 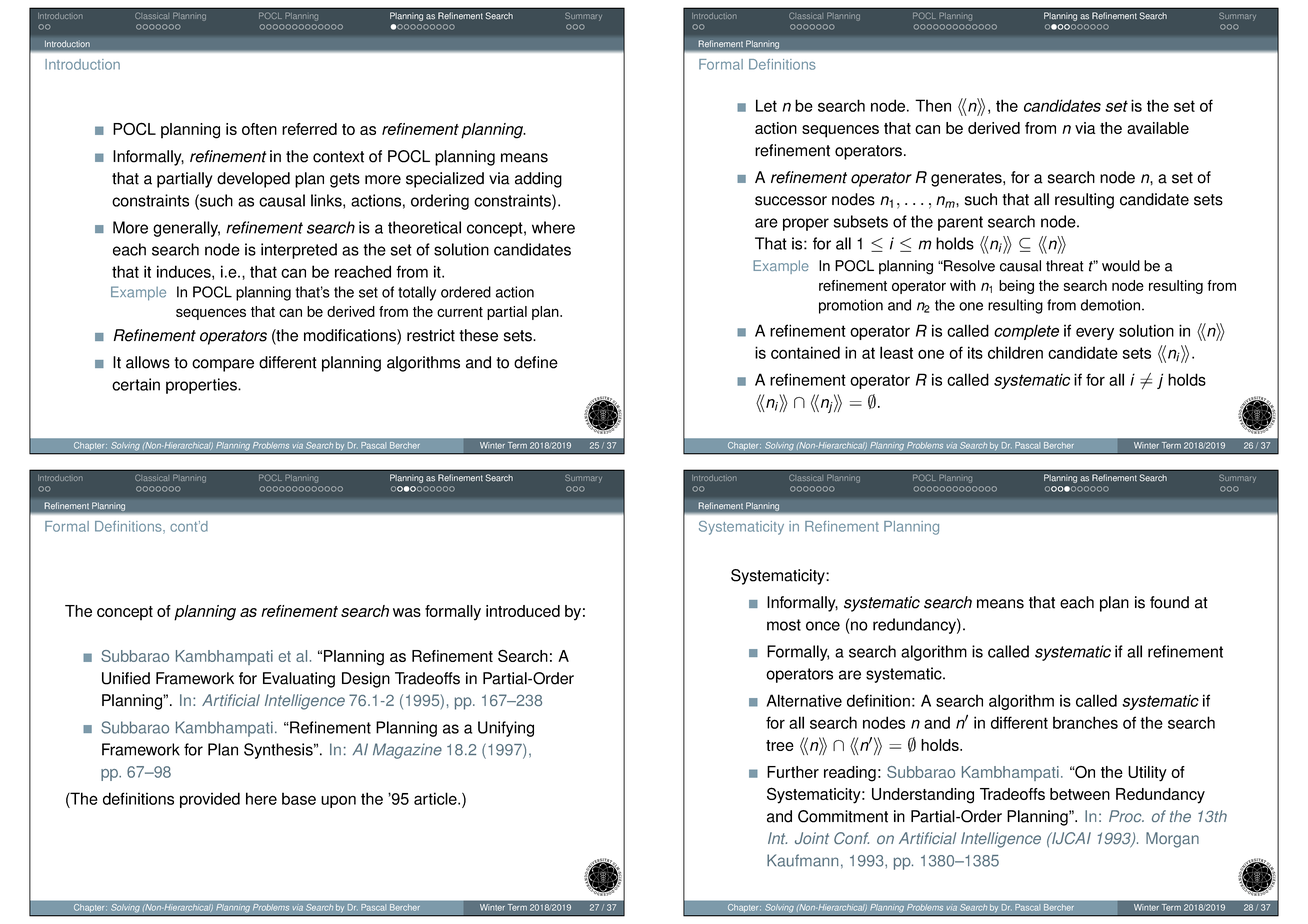 I want to click on often, so click(x=259, y=129).
